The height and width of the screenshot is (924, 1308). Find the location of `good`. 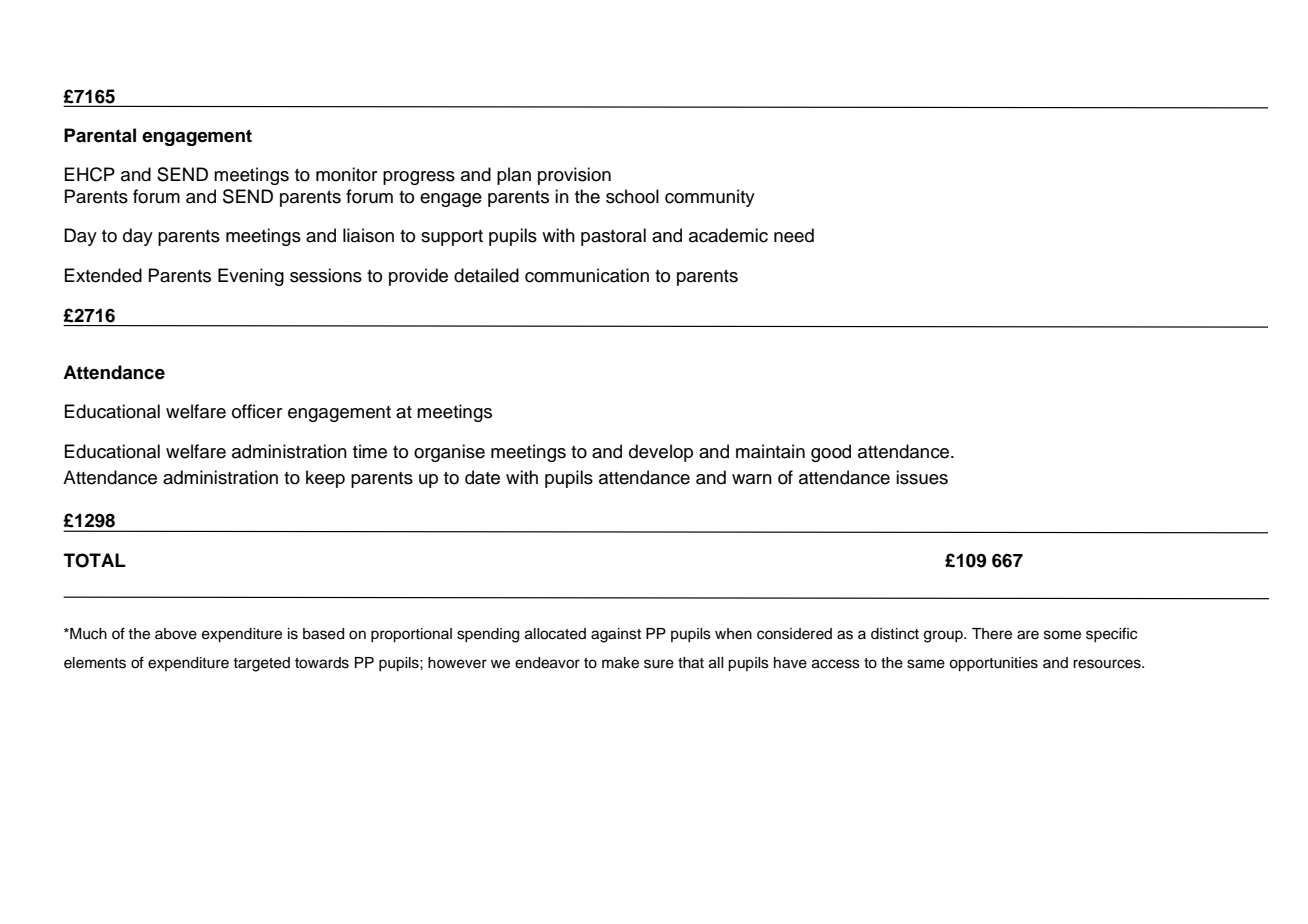

good is located at coordinates (831, 453).
